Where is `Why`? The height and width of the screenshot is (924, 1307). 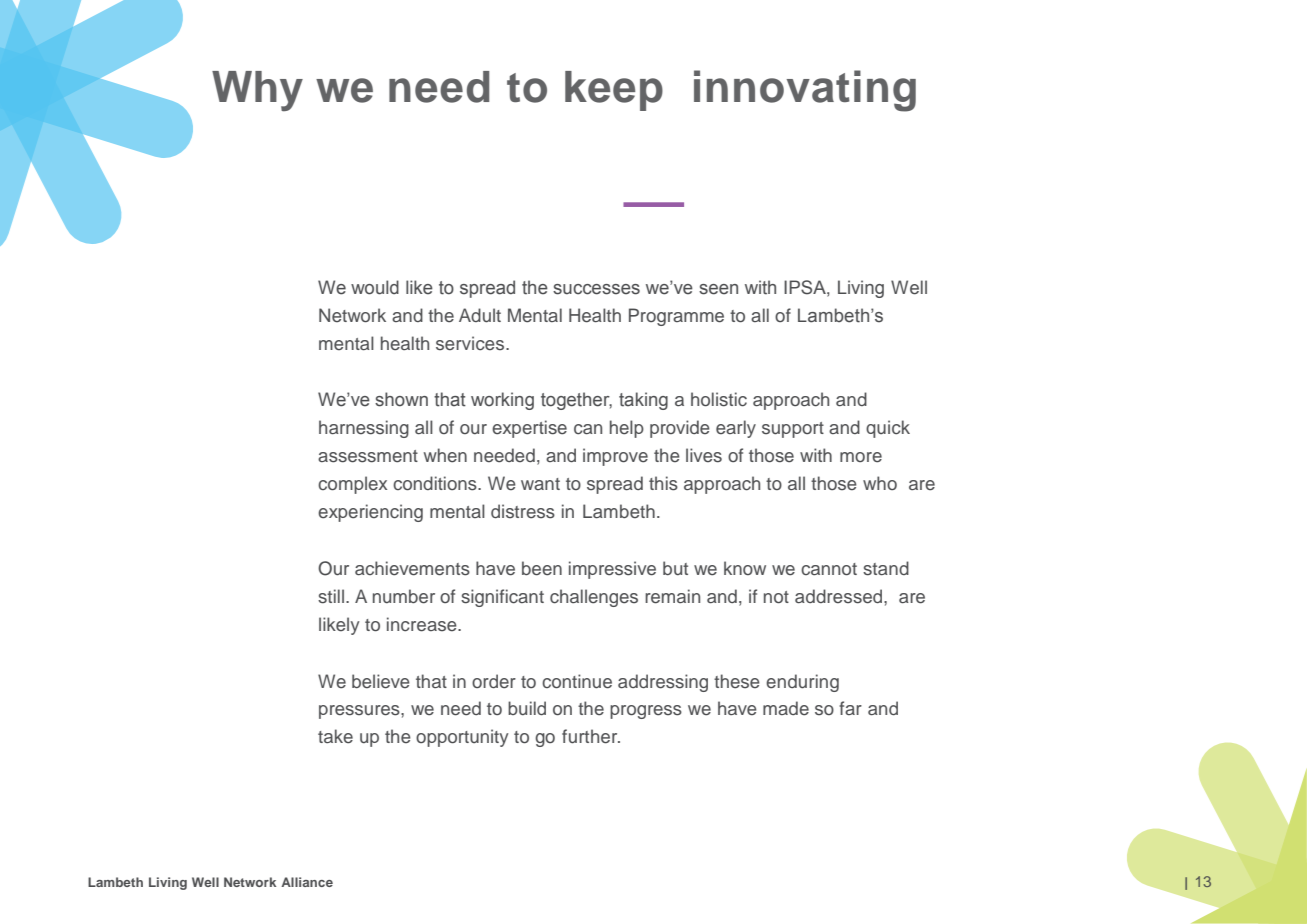 Why is located at coordinates (257, 91).
